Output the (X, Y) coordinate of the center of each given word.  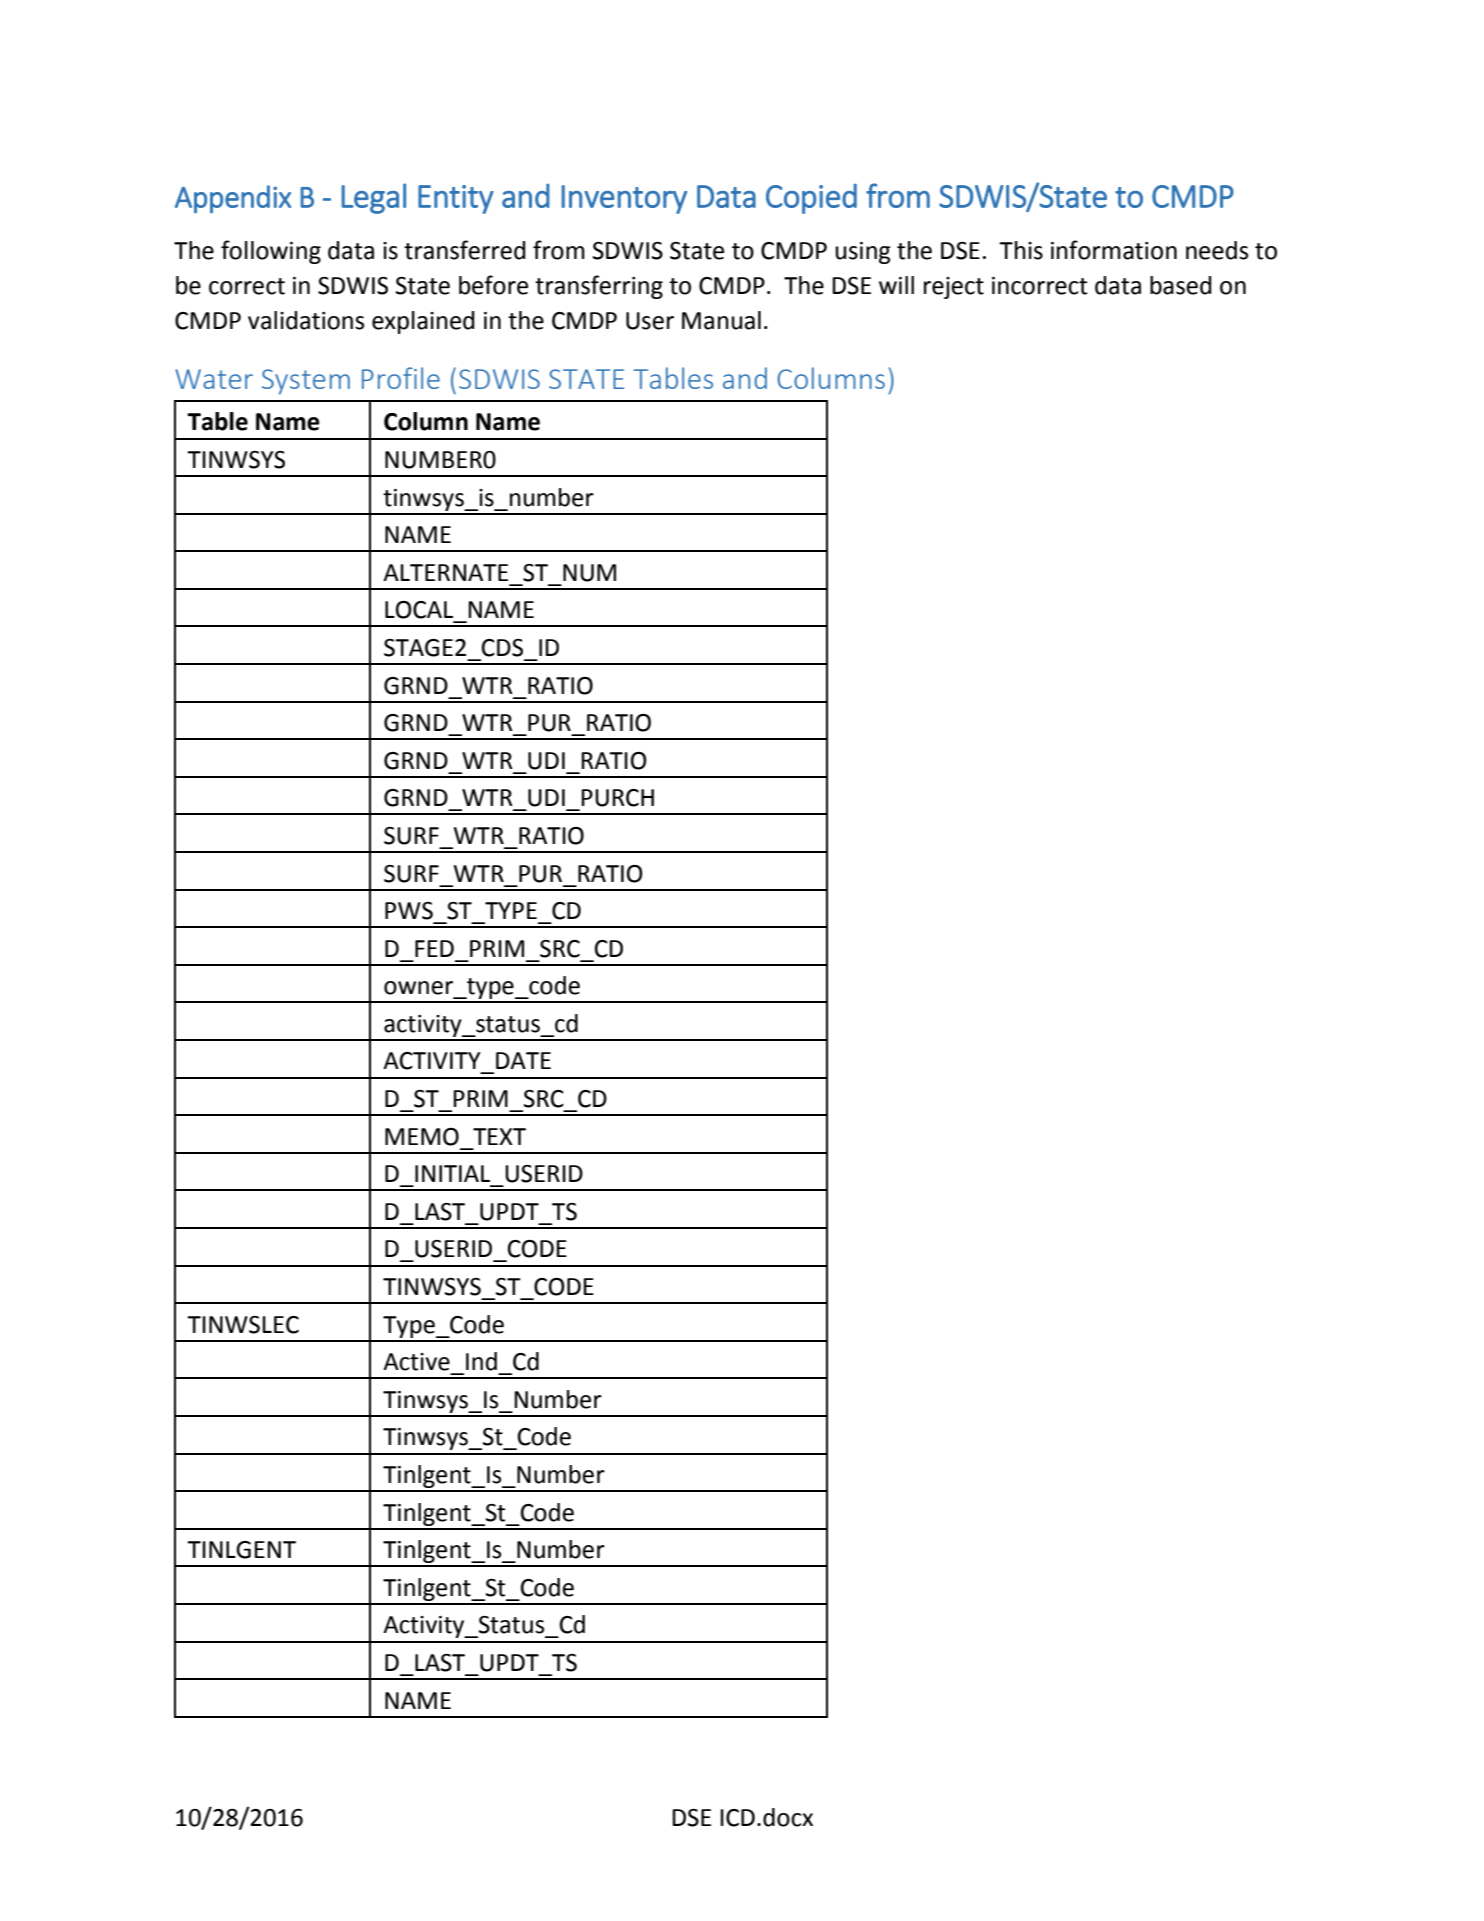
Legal (373, 198)
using (863, 253)
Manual (721, 320)
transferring (599, 287)
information (1114, 250)
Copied (811, 199)
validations (306, 320)
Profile (401, 378)
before (493, 285)
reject (954, 288)
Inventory (624, 199)
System (306, 382)
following (271, 252)
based (1181, 285)
